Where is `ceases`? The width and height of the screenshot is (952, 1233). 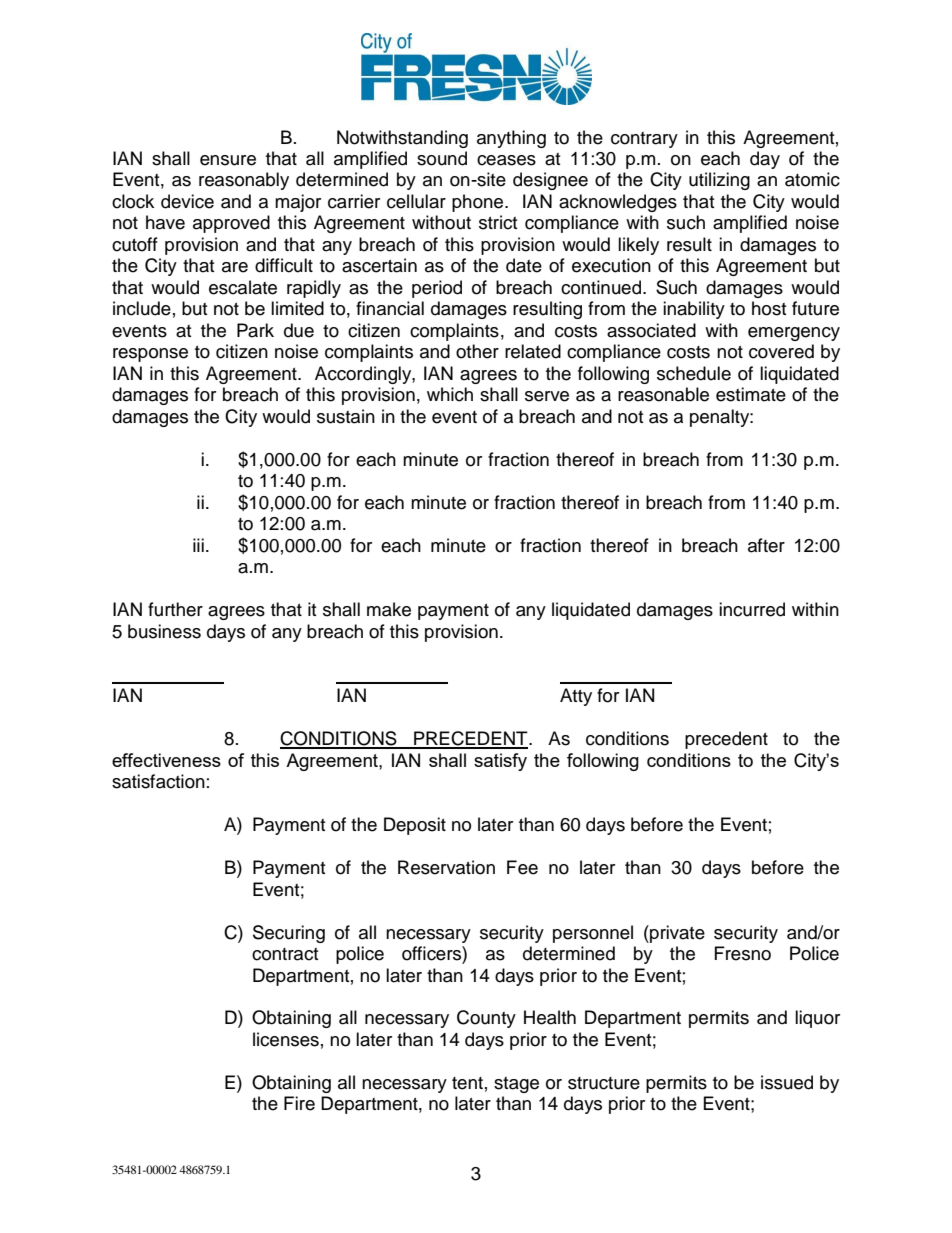
ceases is located at coordinates (506, 160).
